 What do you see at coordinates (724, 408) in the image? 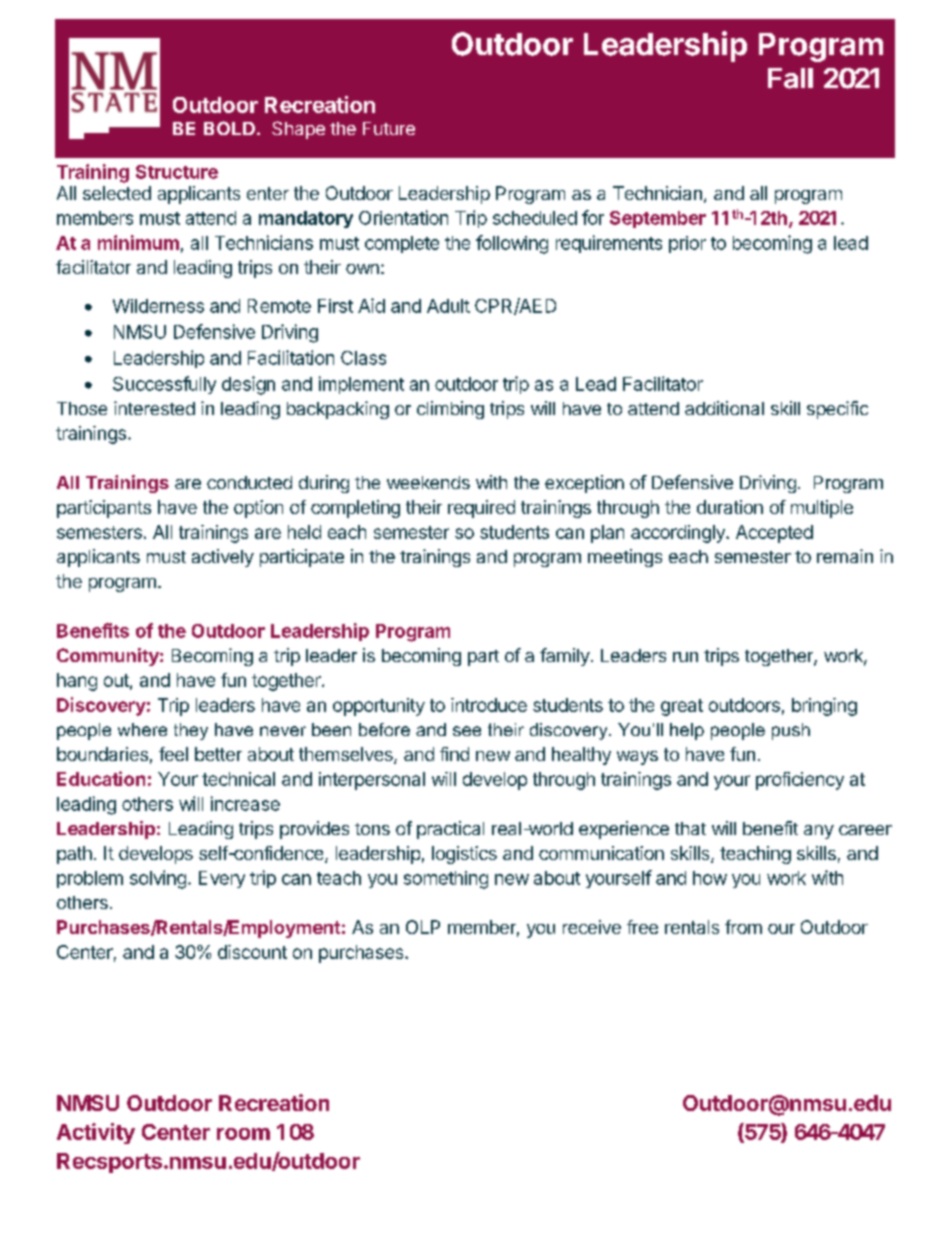
I see `additional` at bounding box center [724, 408].
